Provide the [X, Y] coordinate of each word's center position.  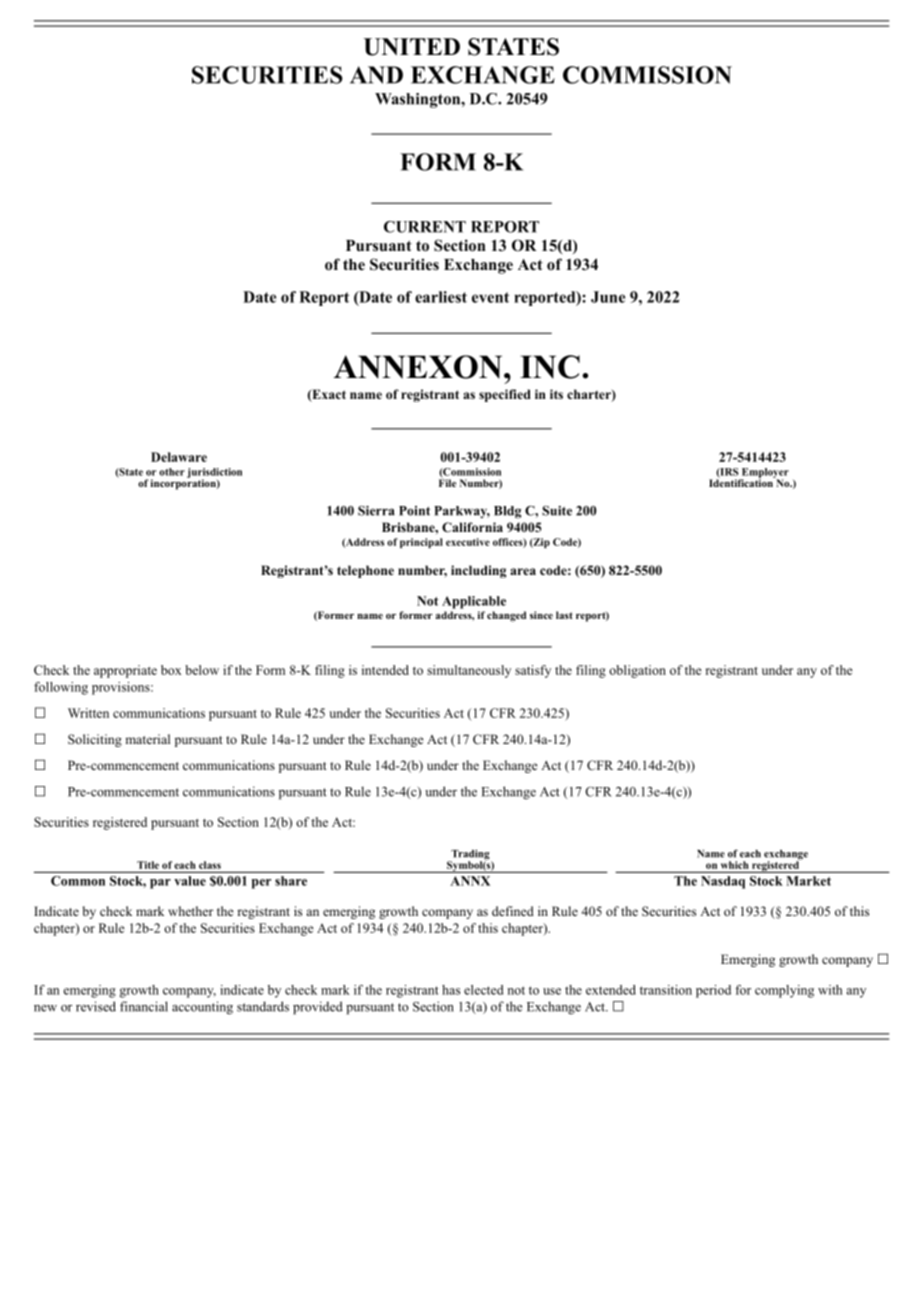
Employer [764, 474]
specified [505, 395]
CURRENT [425, 227]
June [608, 297]
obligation [637, 671]
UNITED [412, 47]
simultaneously [469, 671]
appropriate [125, 671]
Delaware [179, 457]
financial [144, 1006]
